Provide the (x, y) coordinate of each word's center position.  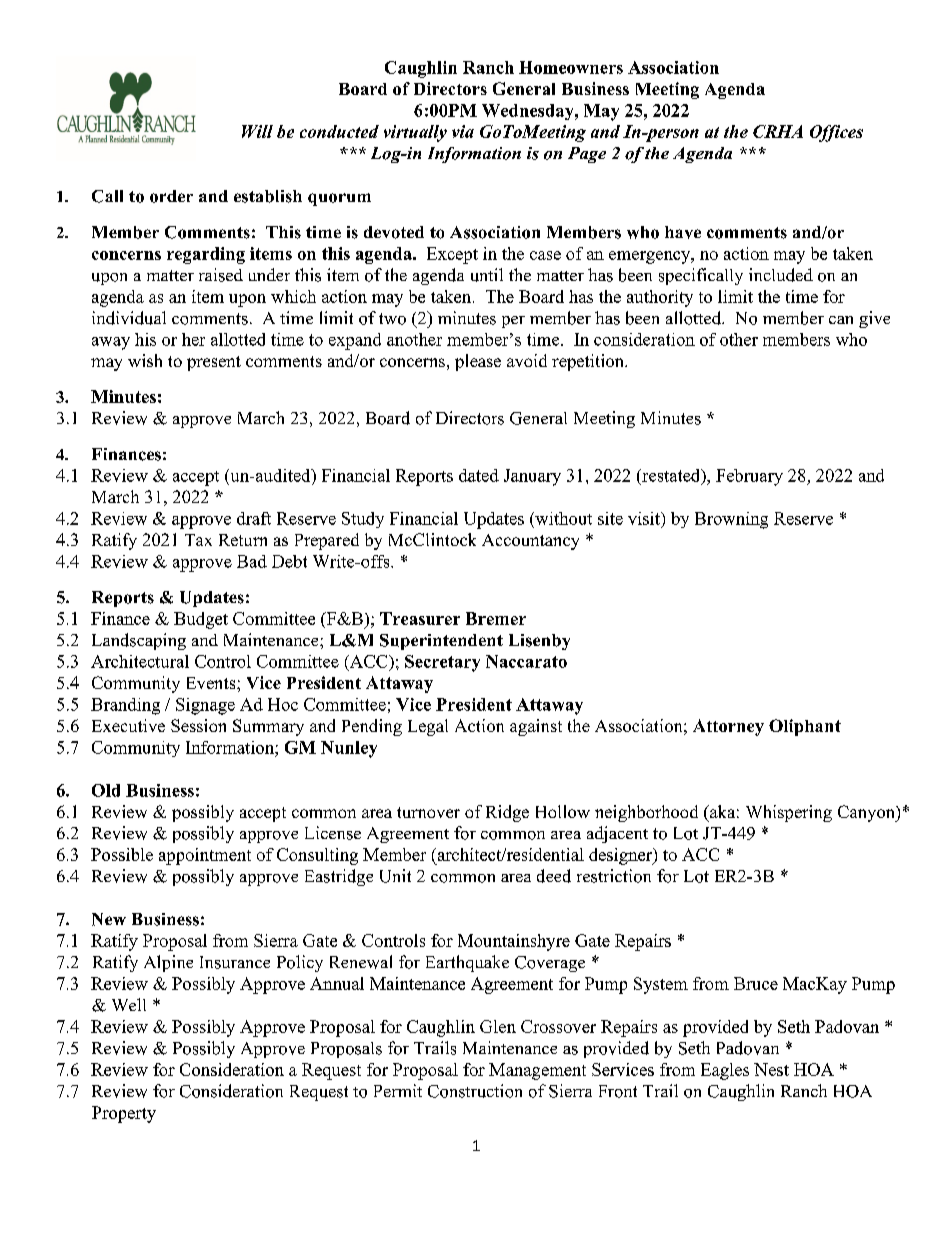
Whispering (789, 813)
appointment (205, 856)
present (214, 363)
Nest (771, 1069)
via (463, 131)
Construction (475, 1091)
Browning (731, 520)
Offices (836, 133)
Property (124, 1114)
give (874, 319)
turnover (428, 812)
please (478, 362)
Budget (201, 620)
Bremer (496, 618)
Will (257, 131)
